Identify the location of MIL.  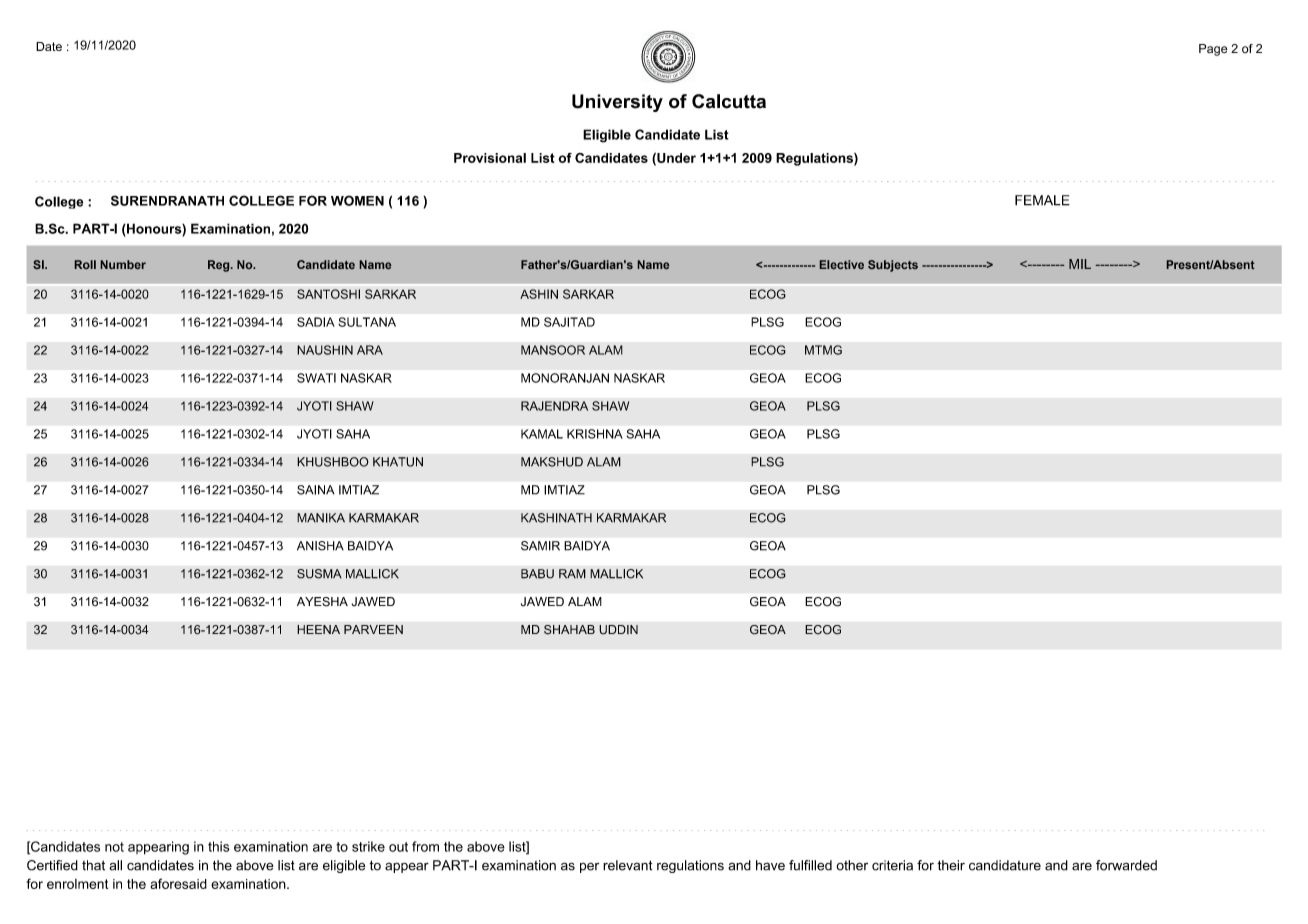
(1080, 264).
